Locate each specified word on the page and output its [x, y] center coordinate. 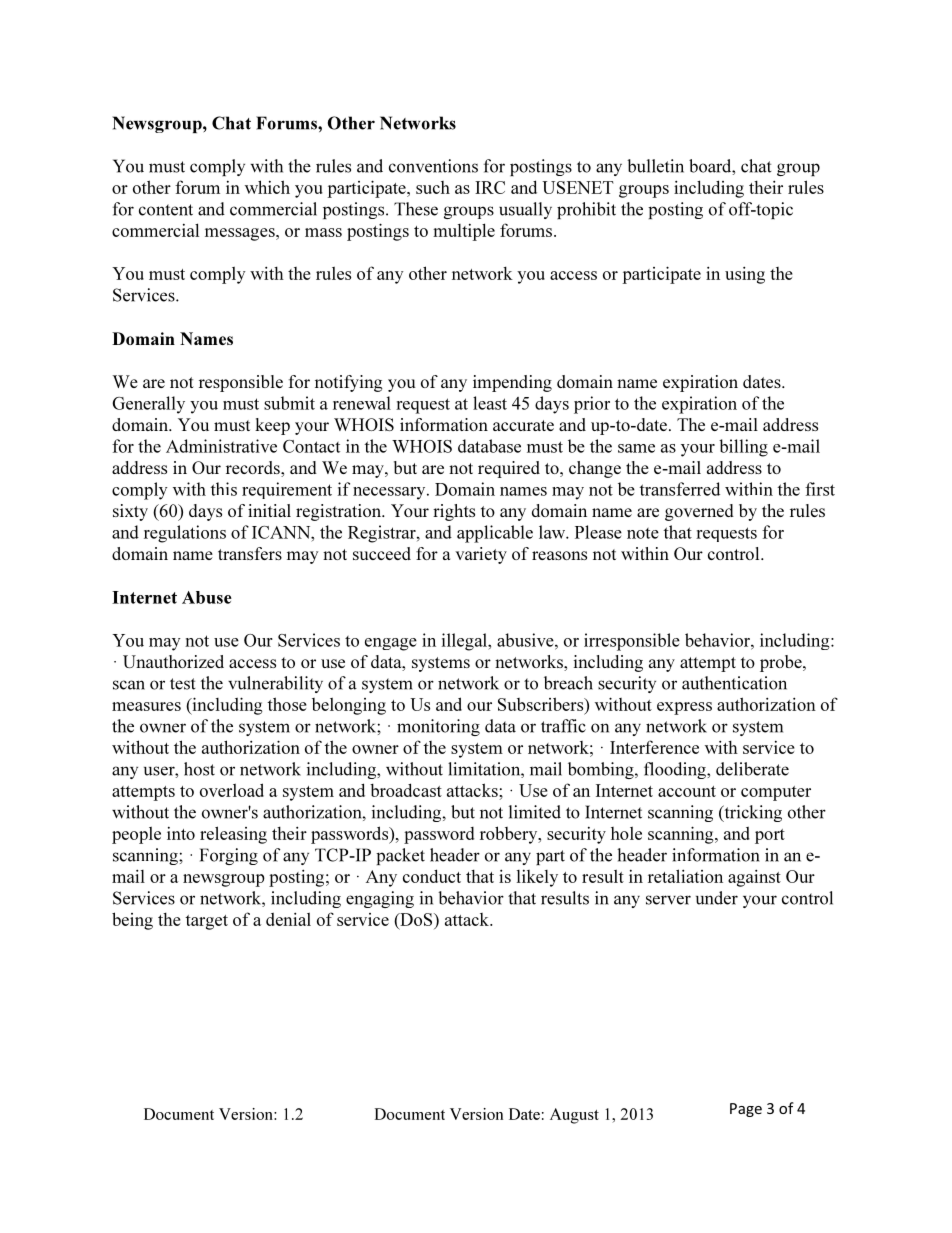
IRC [490, 187]
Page [746, 1110]
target [206, 922]
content [166, 210]
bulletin [655, 166]
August [574, 1116]
